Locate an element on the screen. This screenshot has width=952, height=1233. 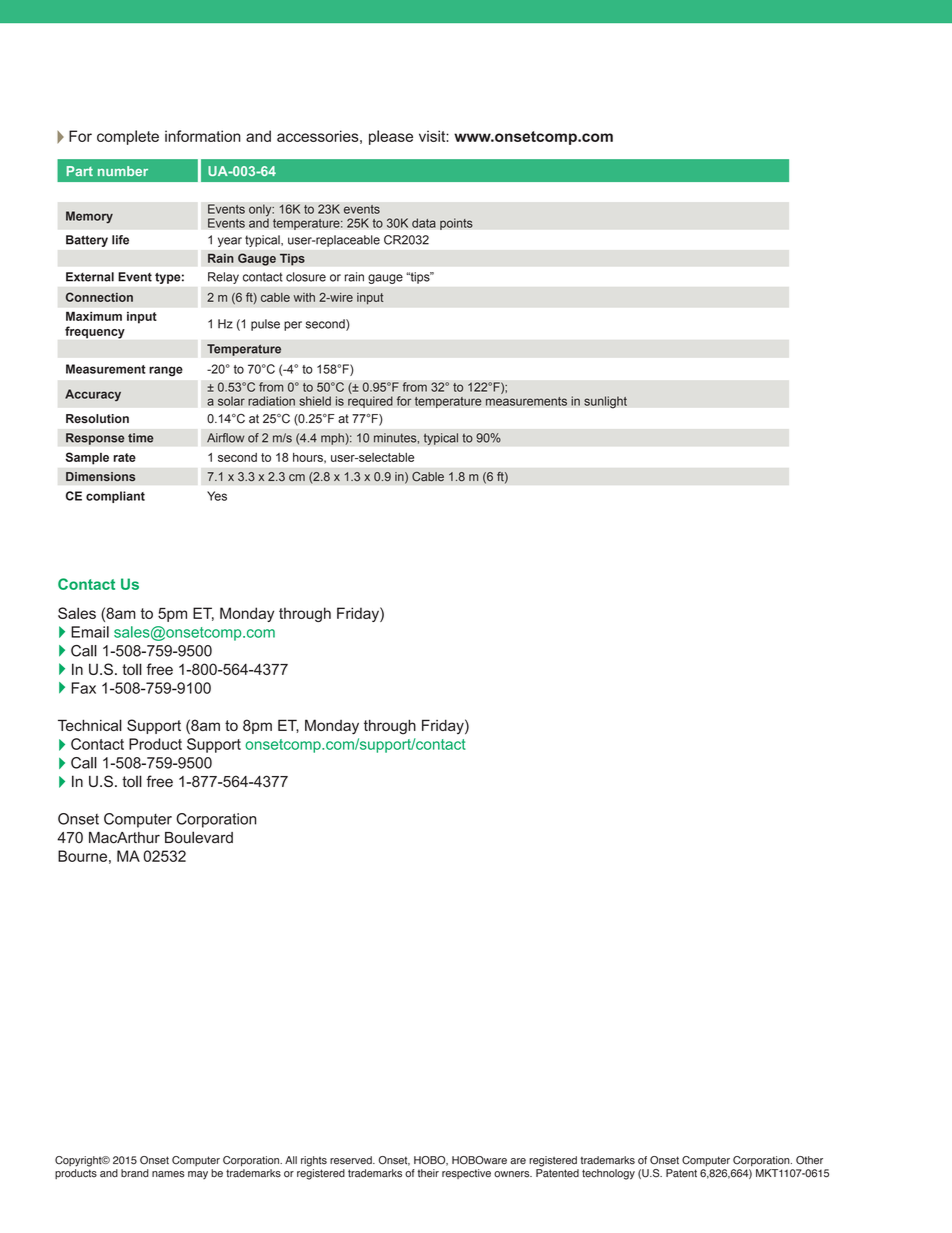
Boulevard is located at coordinates (199, 837).
